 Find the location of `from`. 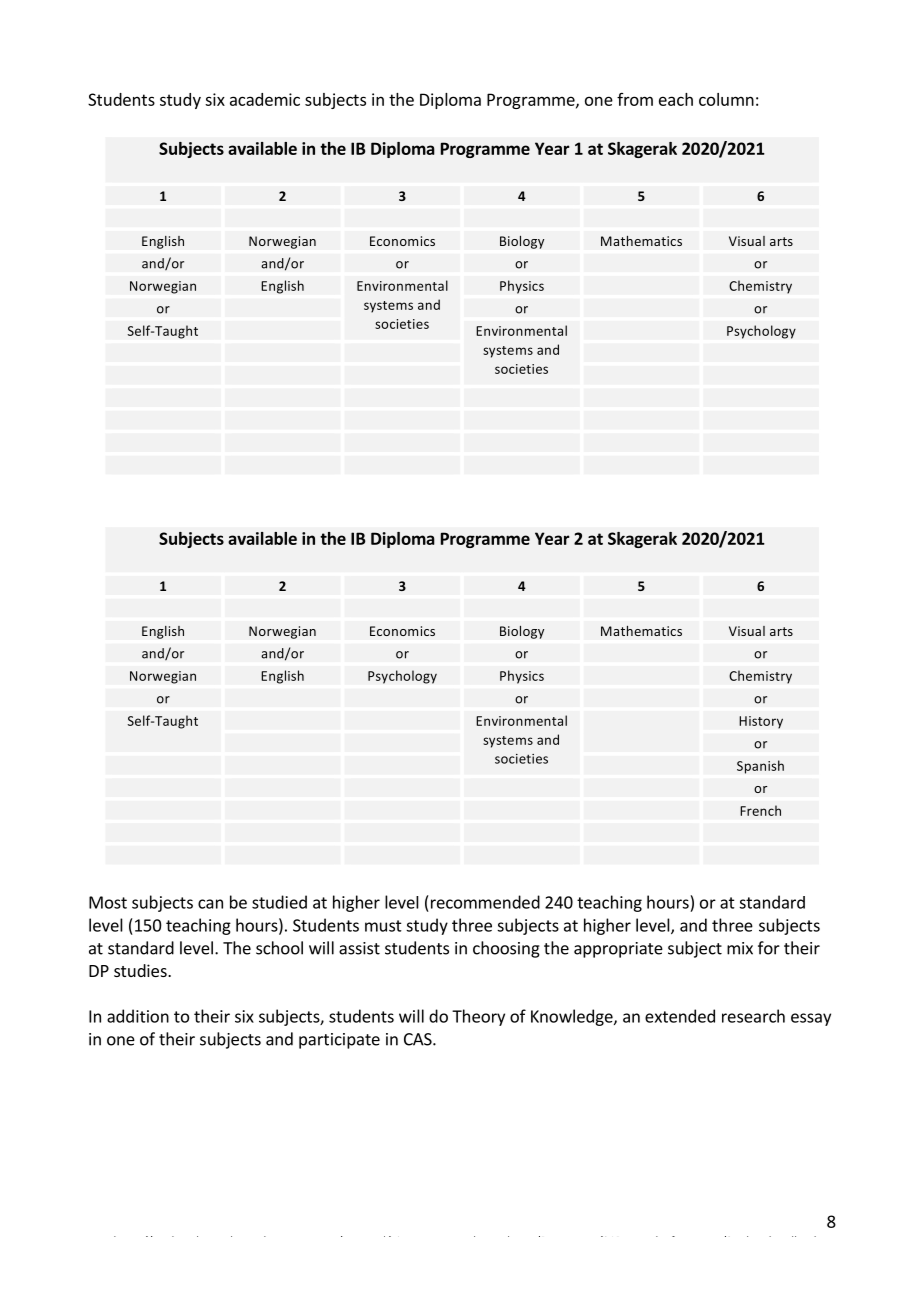

from is located at coordinates (635, 99).
